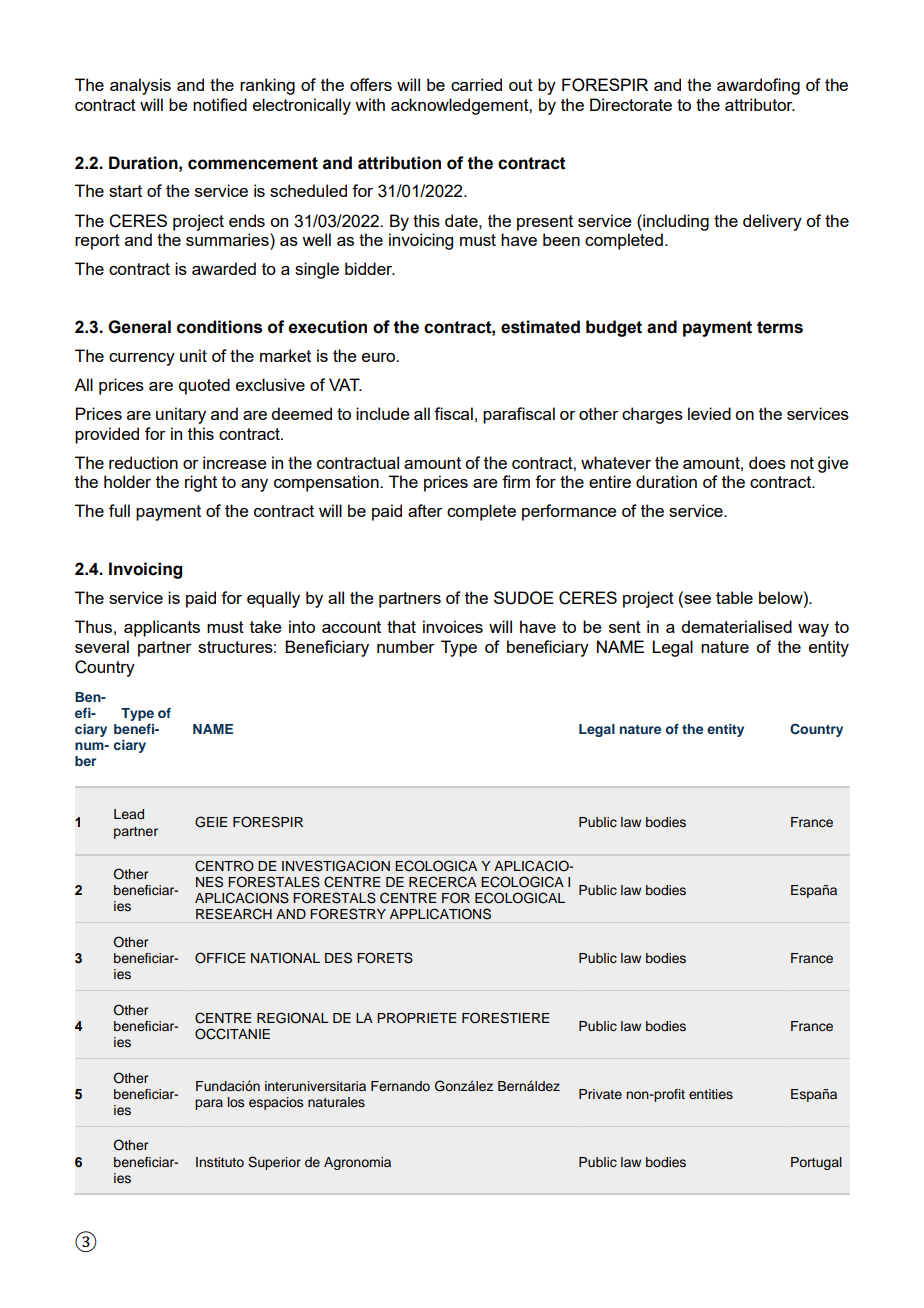 The height and width of the document is (1308, 924). What do you see at coordinates (711, 1094) in the document?
I see `entities` at bounding box center [711, 1094].
